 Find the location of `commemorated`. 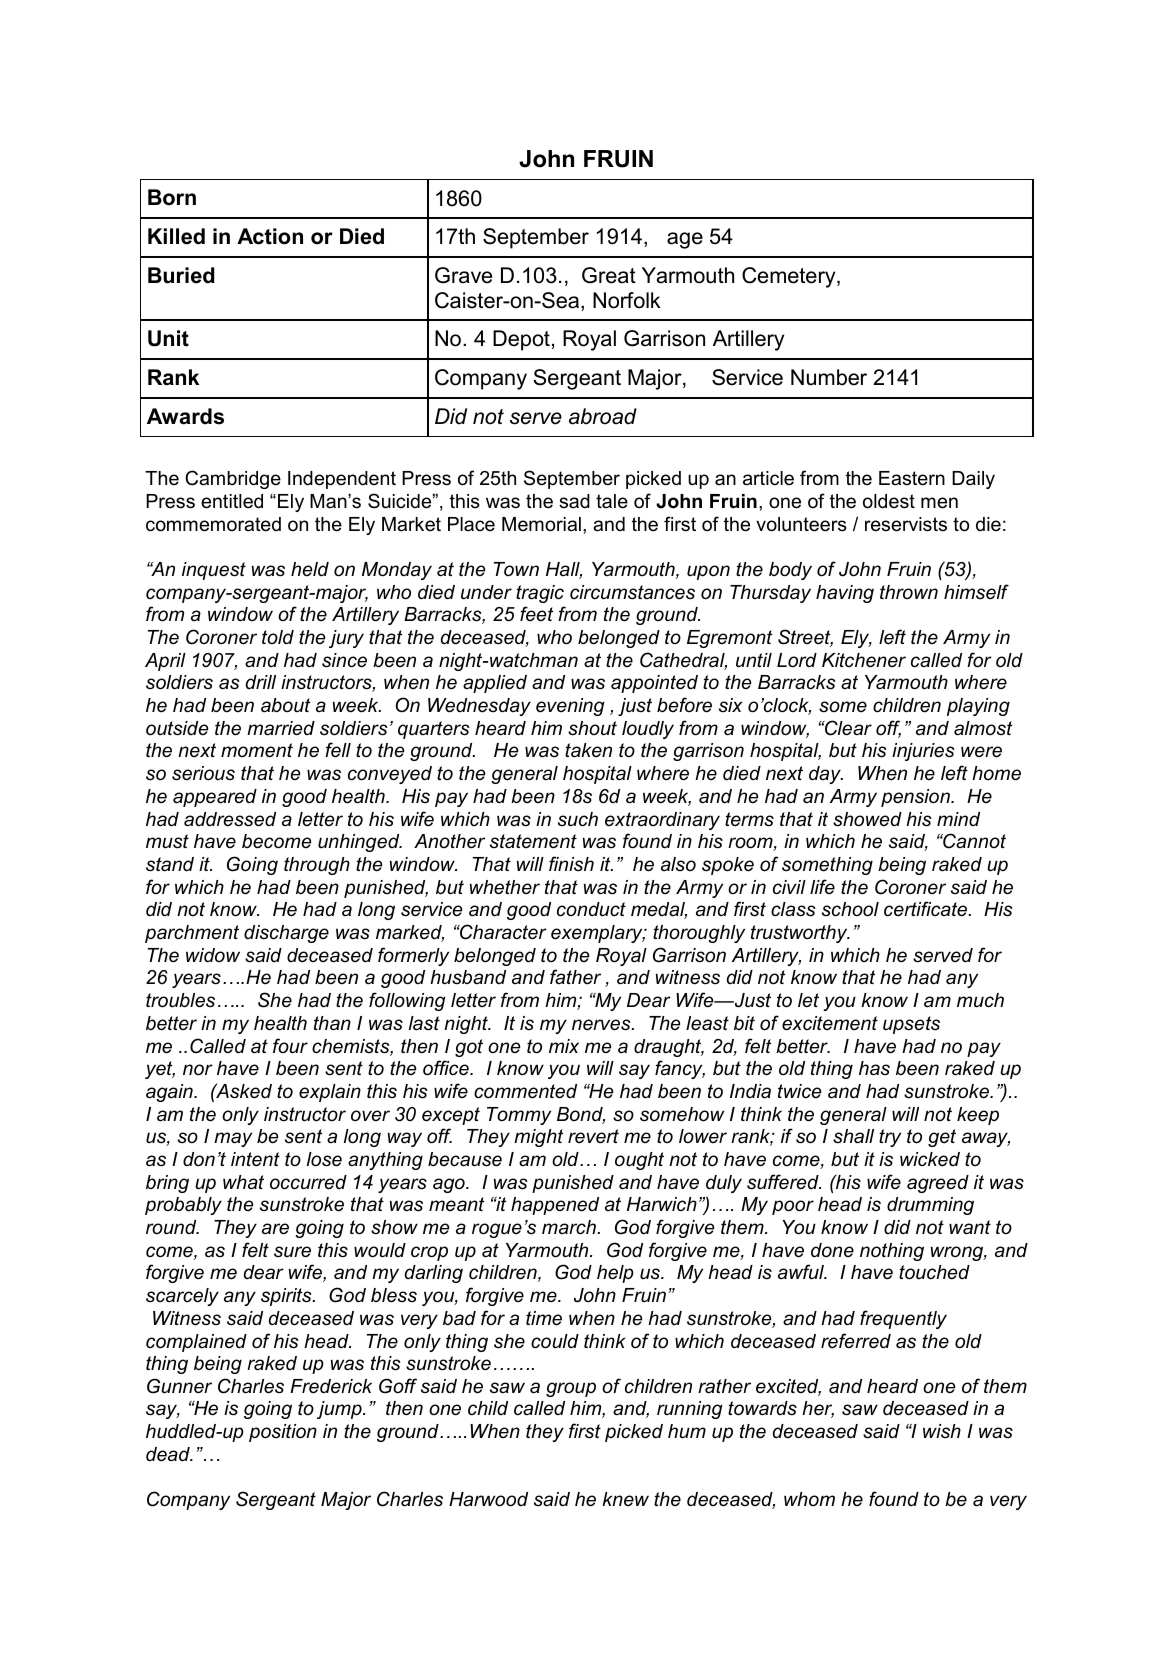

commemorated is located at coordinates (213, 524).
